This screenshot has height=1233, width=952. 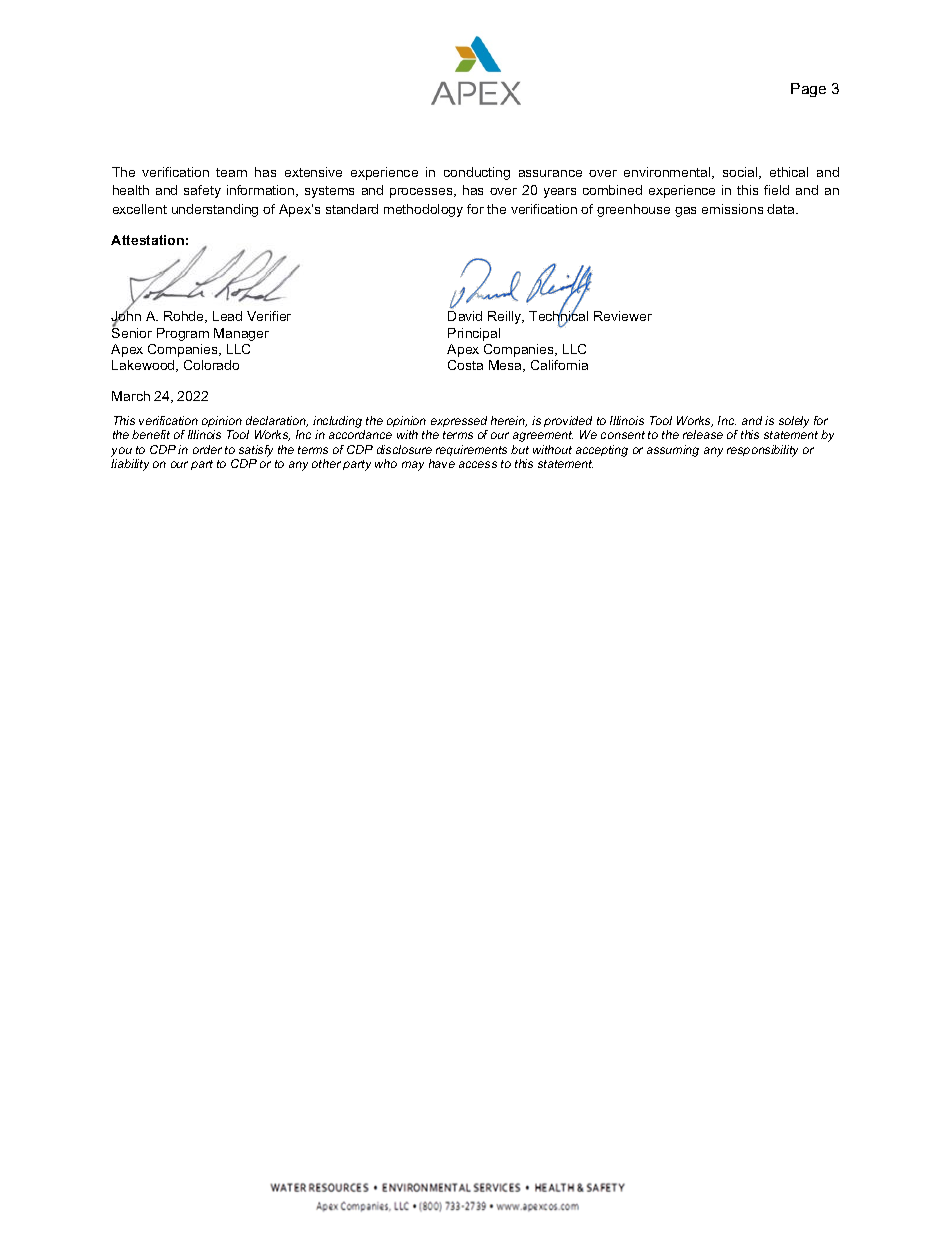 I want to click on David, so click(x=465, y=316).
